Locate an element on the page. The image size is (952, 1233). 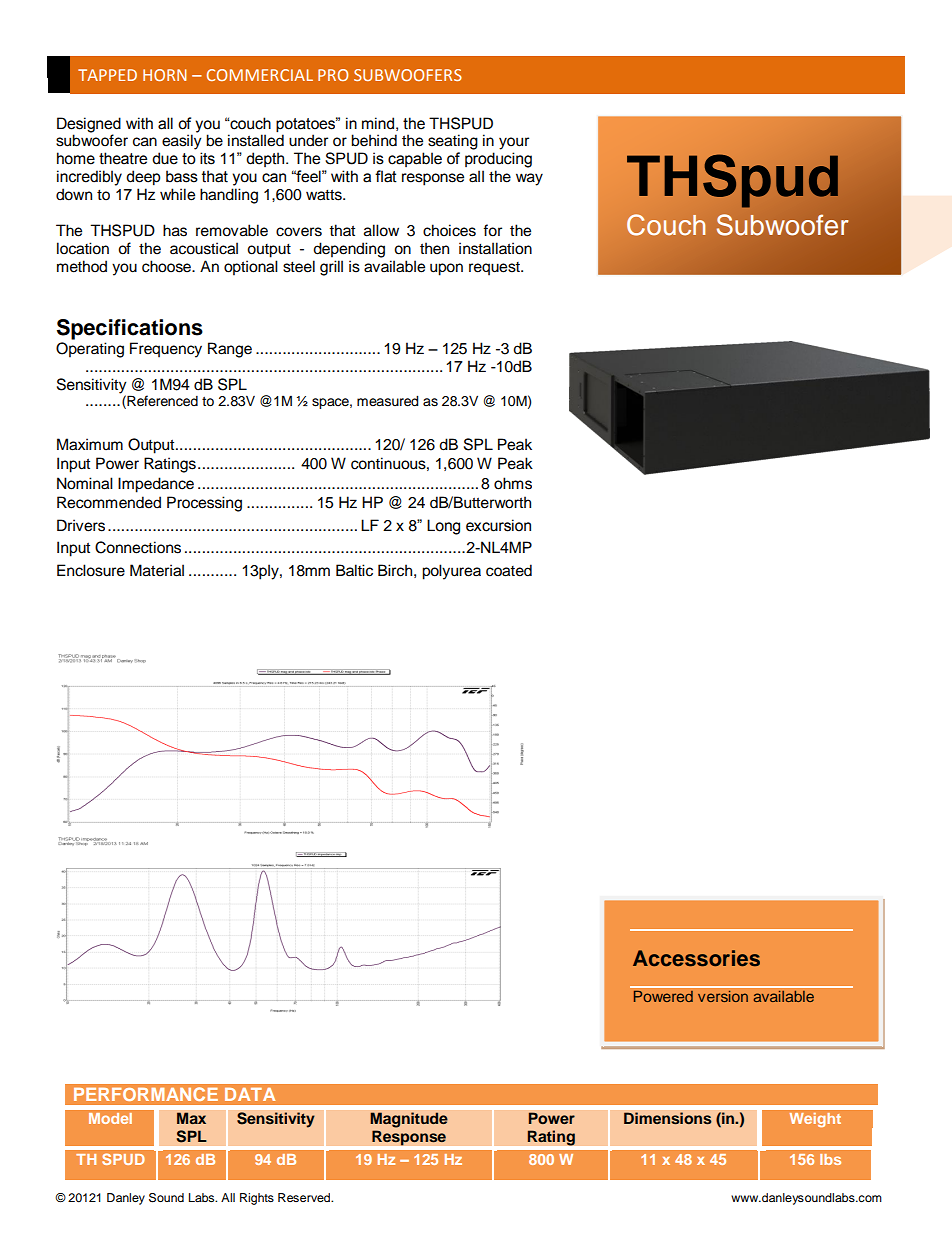
Rights is located at coordinates (257, 1199).
